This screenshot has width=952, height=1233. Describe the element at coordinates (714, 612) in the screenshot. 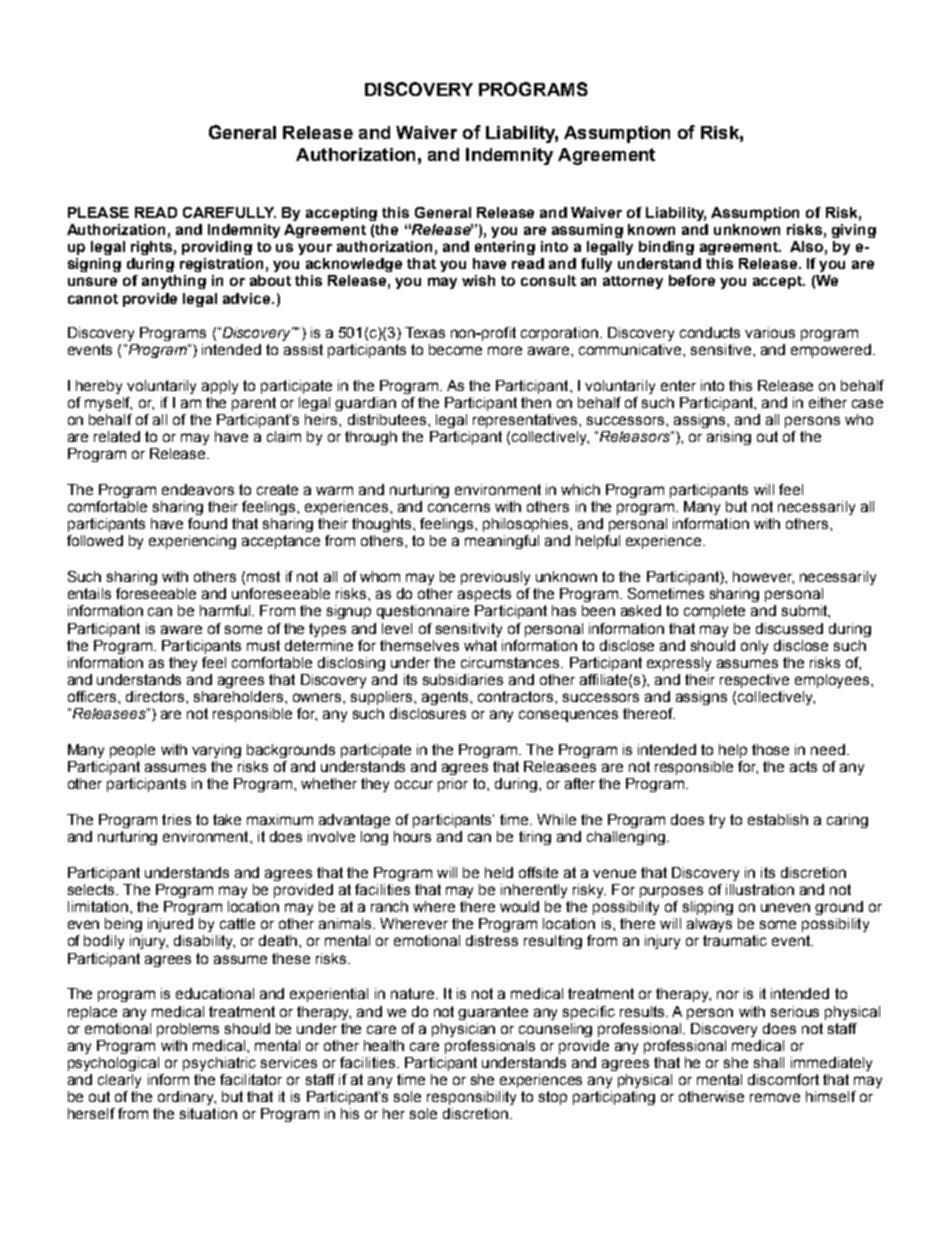

I see `complete` at that location.
